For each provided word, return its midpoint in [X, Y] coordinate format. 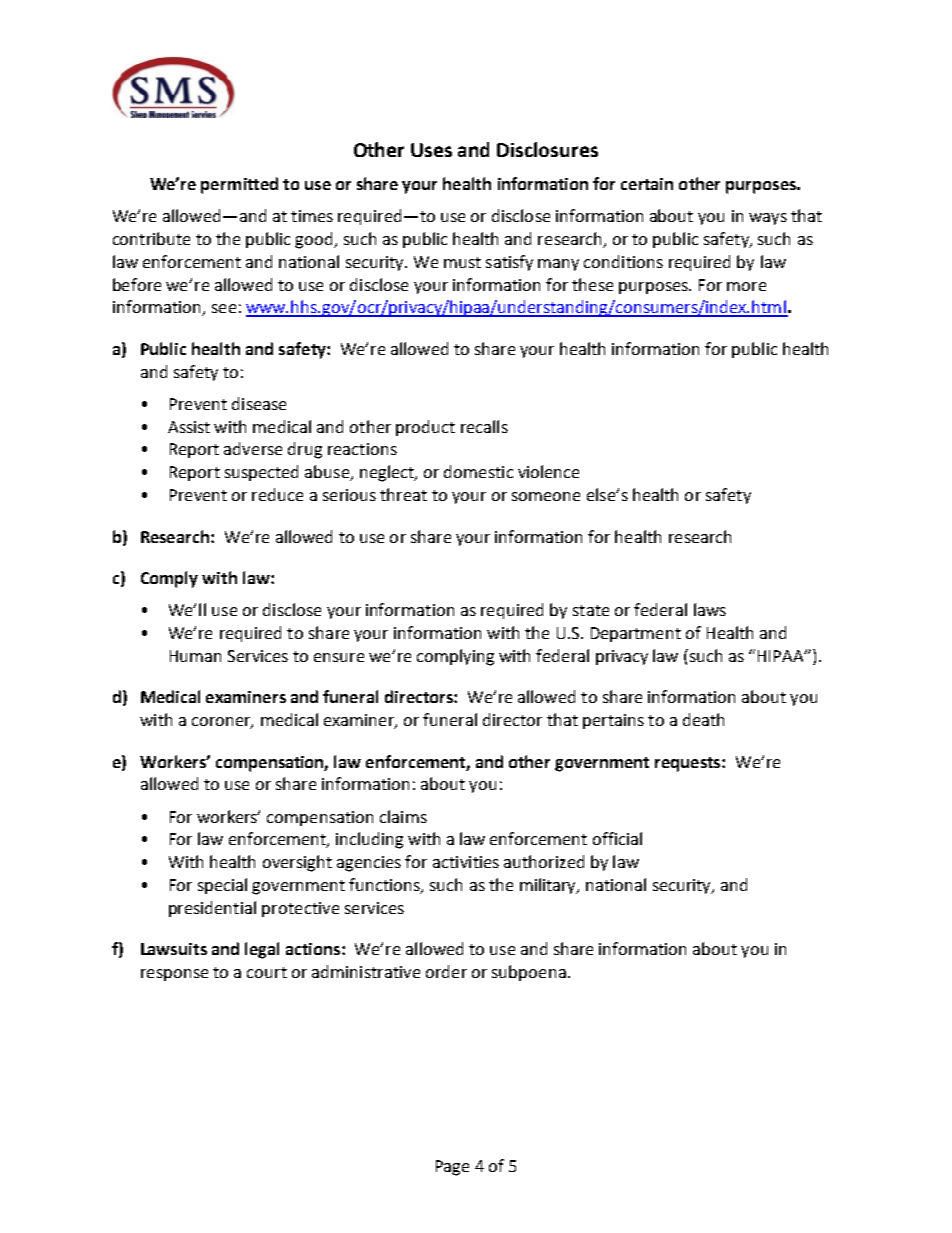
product [425, 428]
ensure [339, 657]
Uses [431, 150]
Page [452, 1168]
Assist [189, 427]
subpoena [529, 973]
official [617, 838]
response [174, 975]
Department [636, 634]
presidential [212, 909]
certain [647, 184]
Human [195, 656]
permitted [239, 185]
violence [548, 471]
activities [466, 862]
